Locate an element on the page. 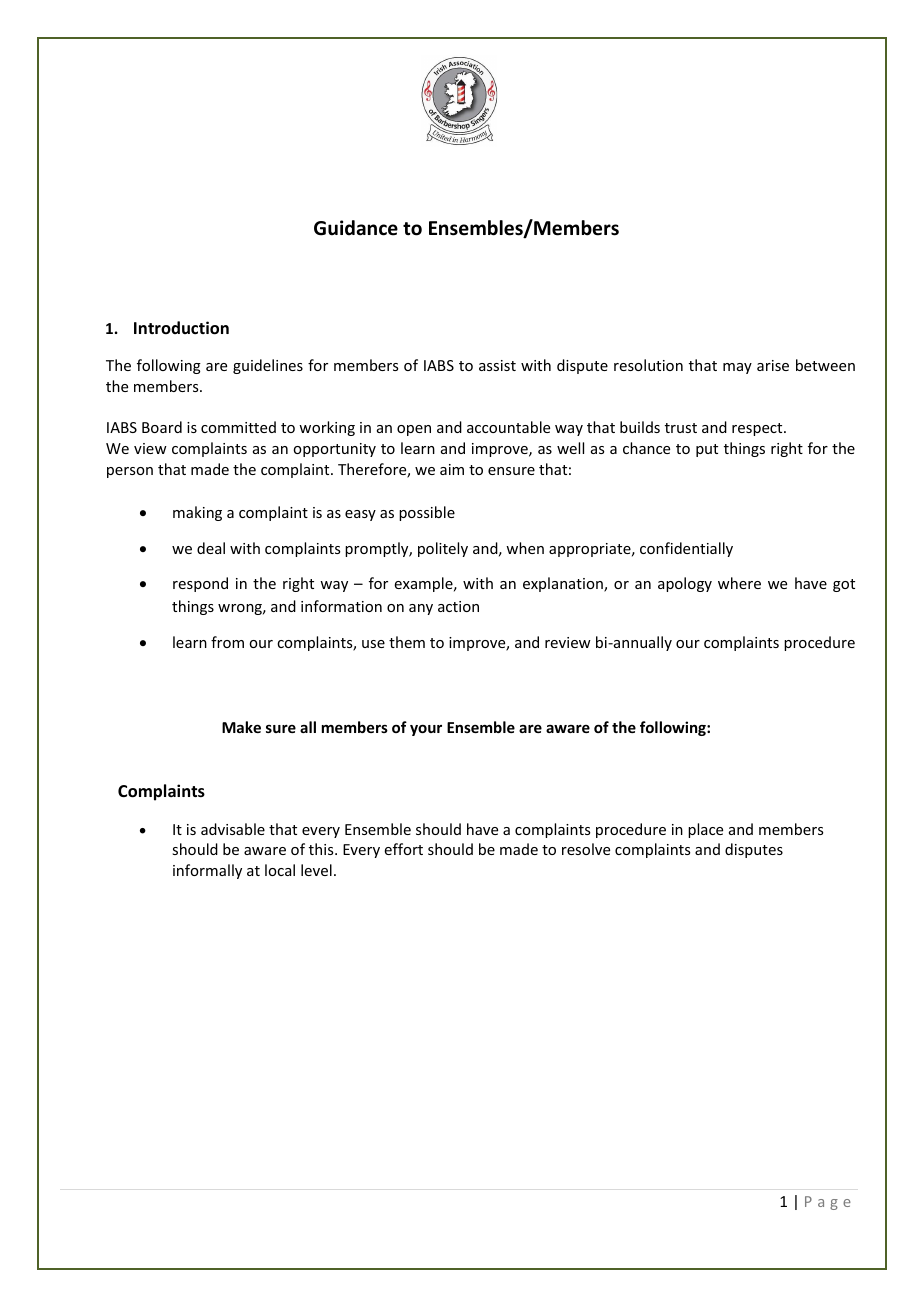  assist is located at coordinates (497, 365).
